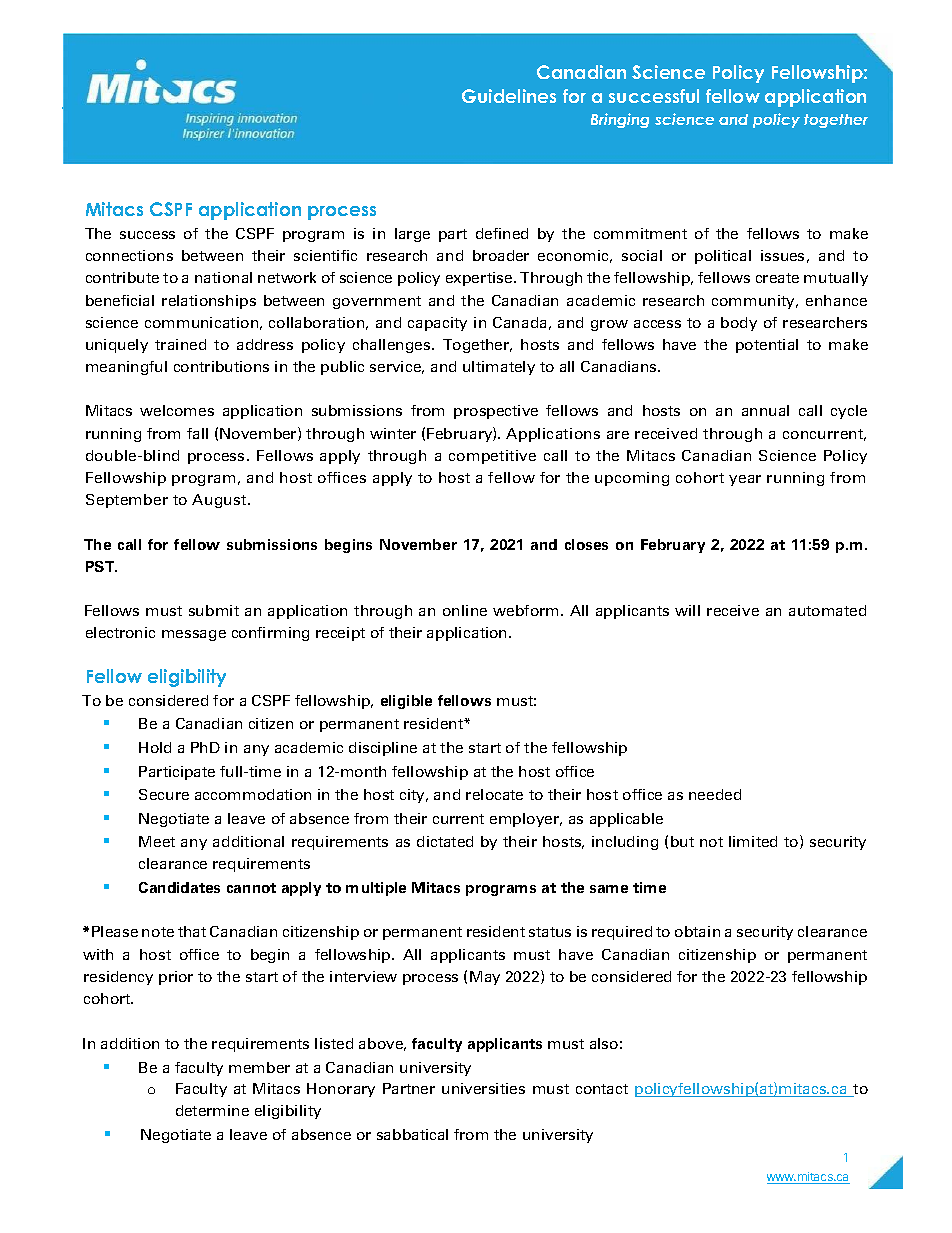 Image resolution: width=952 pixels, height=1233 pixels. Describe the element at coordinates (620, 120) in the document. I see `Bringing` at that location.
